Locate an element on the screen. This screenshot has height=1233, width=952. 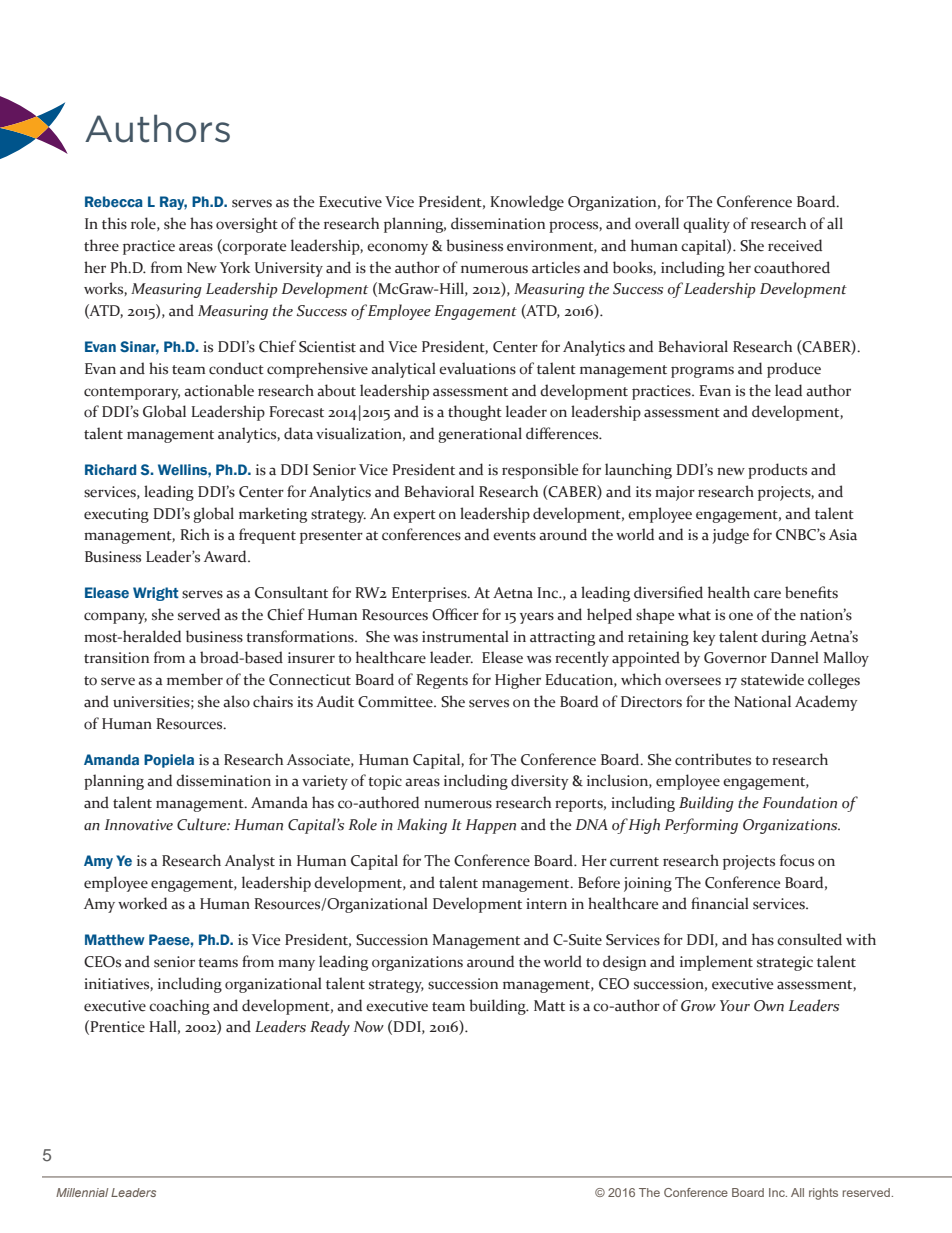
Knowledge is located at coordinates (527, 203).
